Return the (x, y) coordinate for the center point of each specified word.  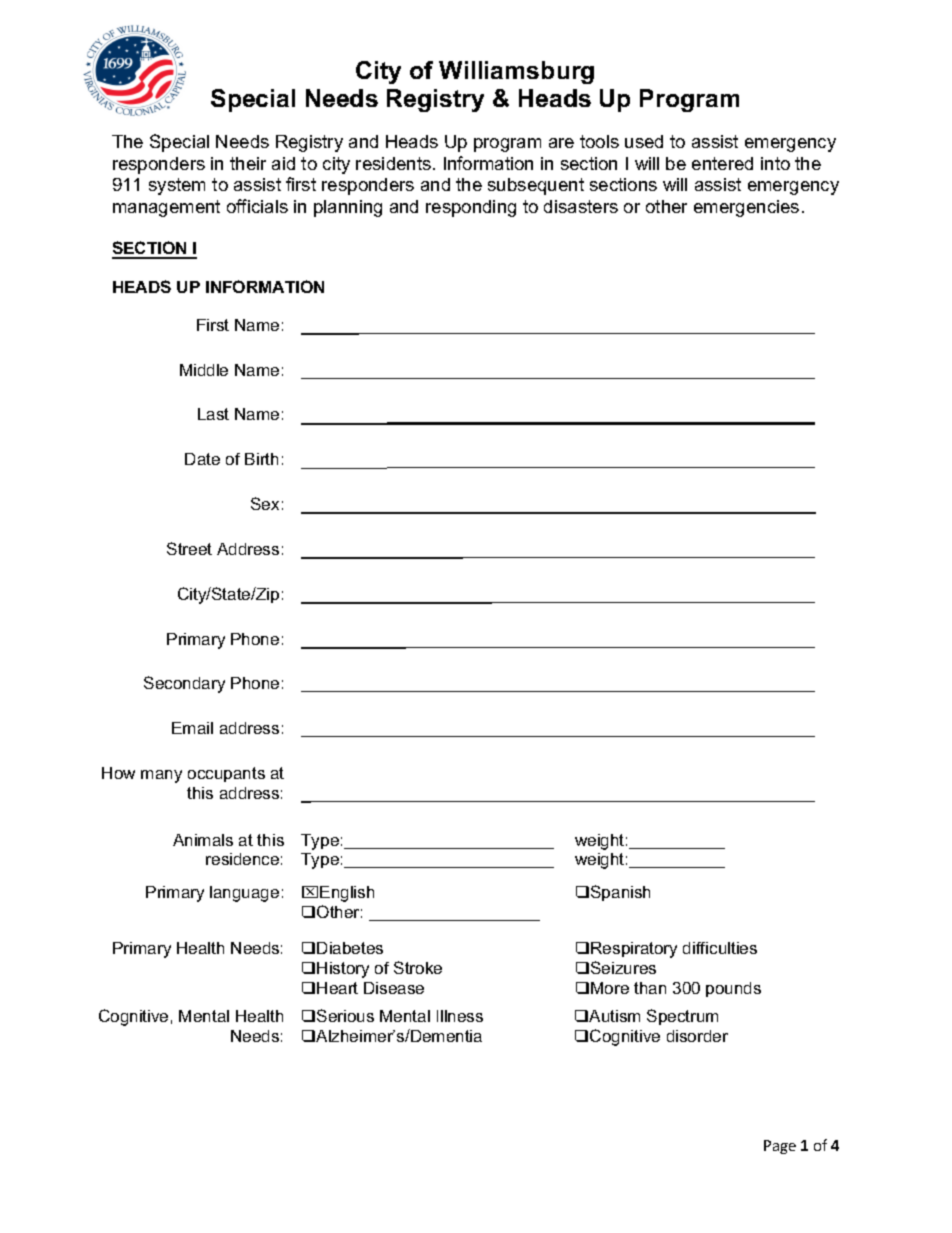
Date (202, 459)
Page (780, 1147)
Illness (460, 1016)
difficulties (720, 948)
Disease (394, 988)
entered (722, 163)
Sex (265, 503)
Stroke (418, 967)
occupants (226, 774)
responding (471, 208)
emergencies (746, 208)
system (177, 186)
